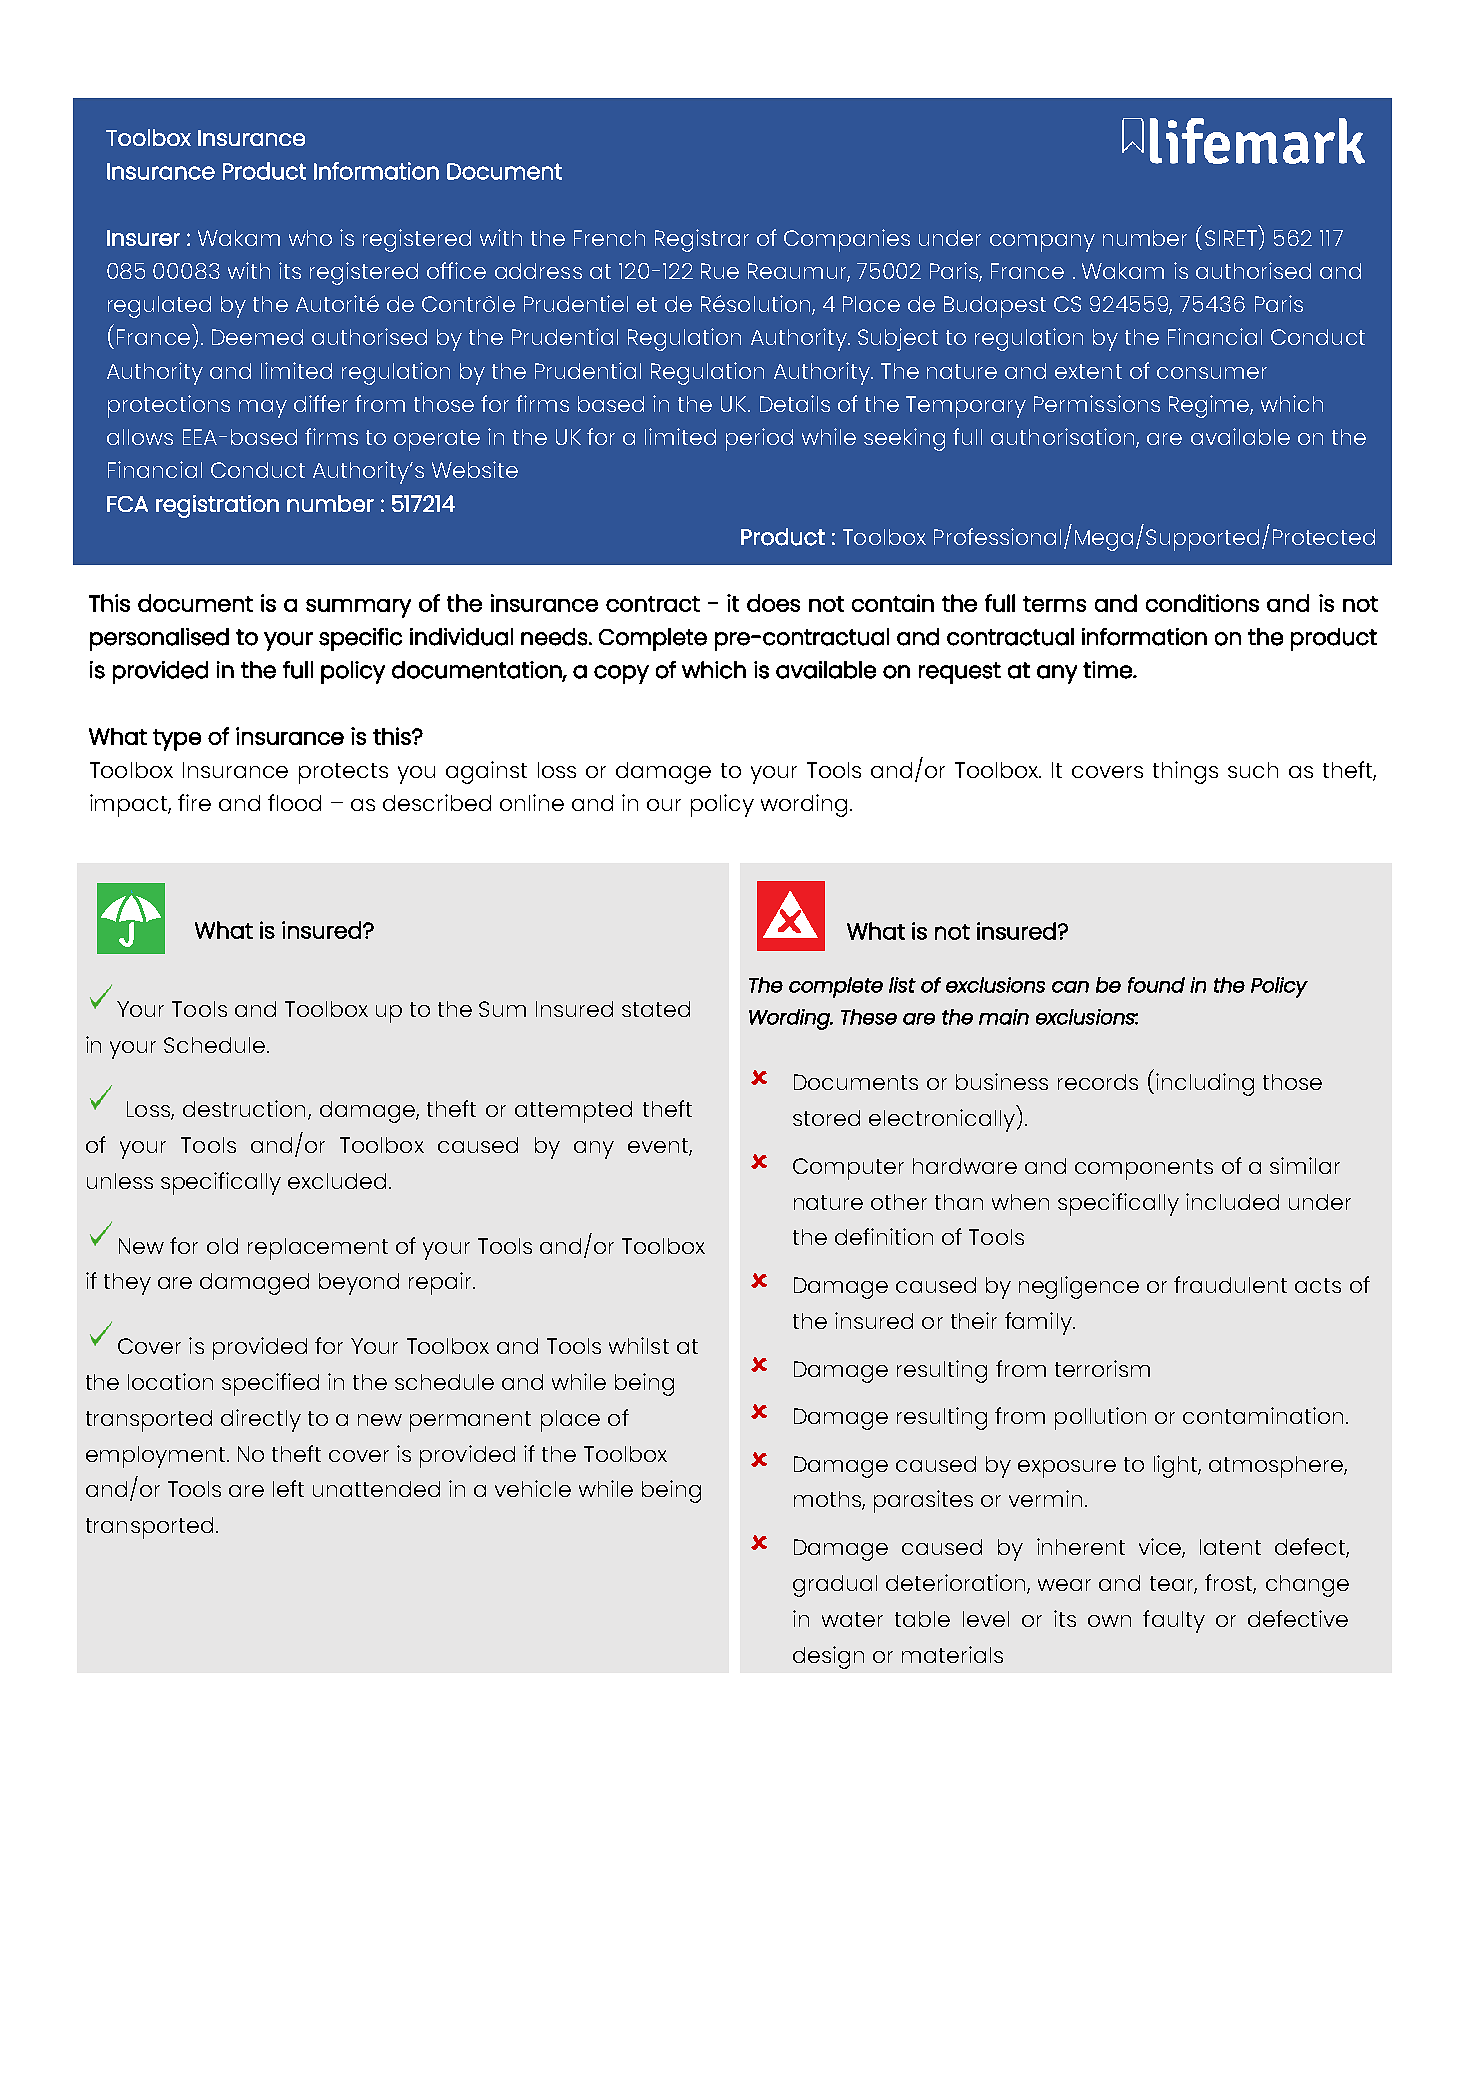 The image size is (1466, 2074). Describe the element at coordinates (1144, 1169) in the screenshot. I see `components` at that location.
